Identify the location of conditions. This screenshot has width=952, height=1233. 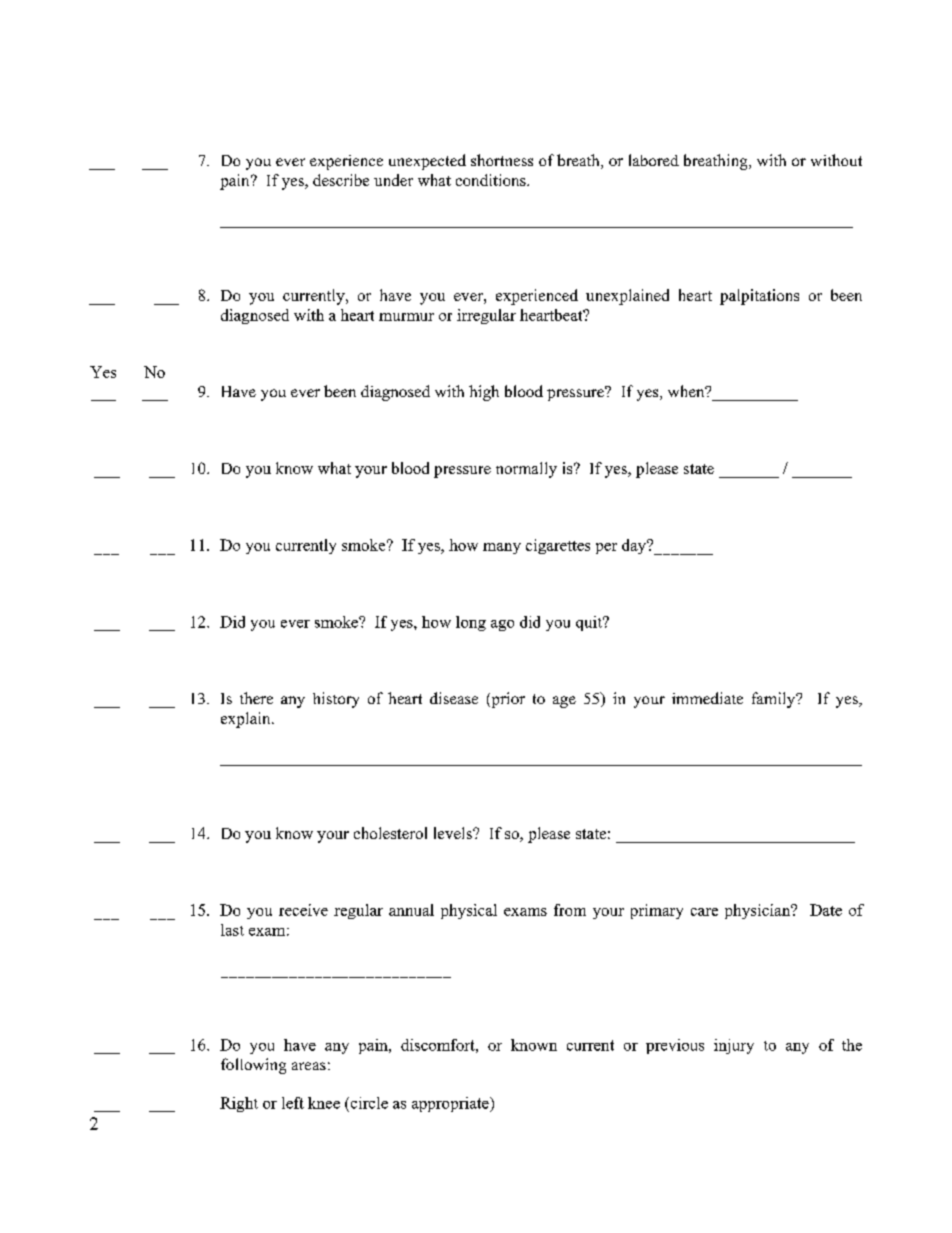
(492, 180).
